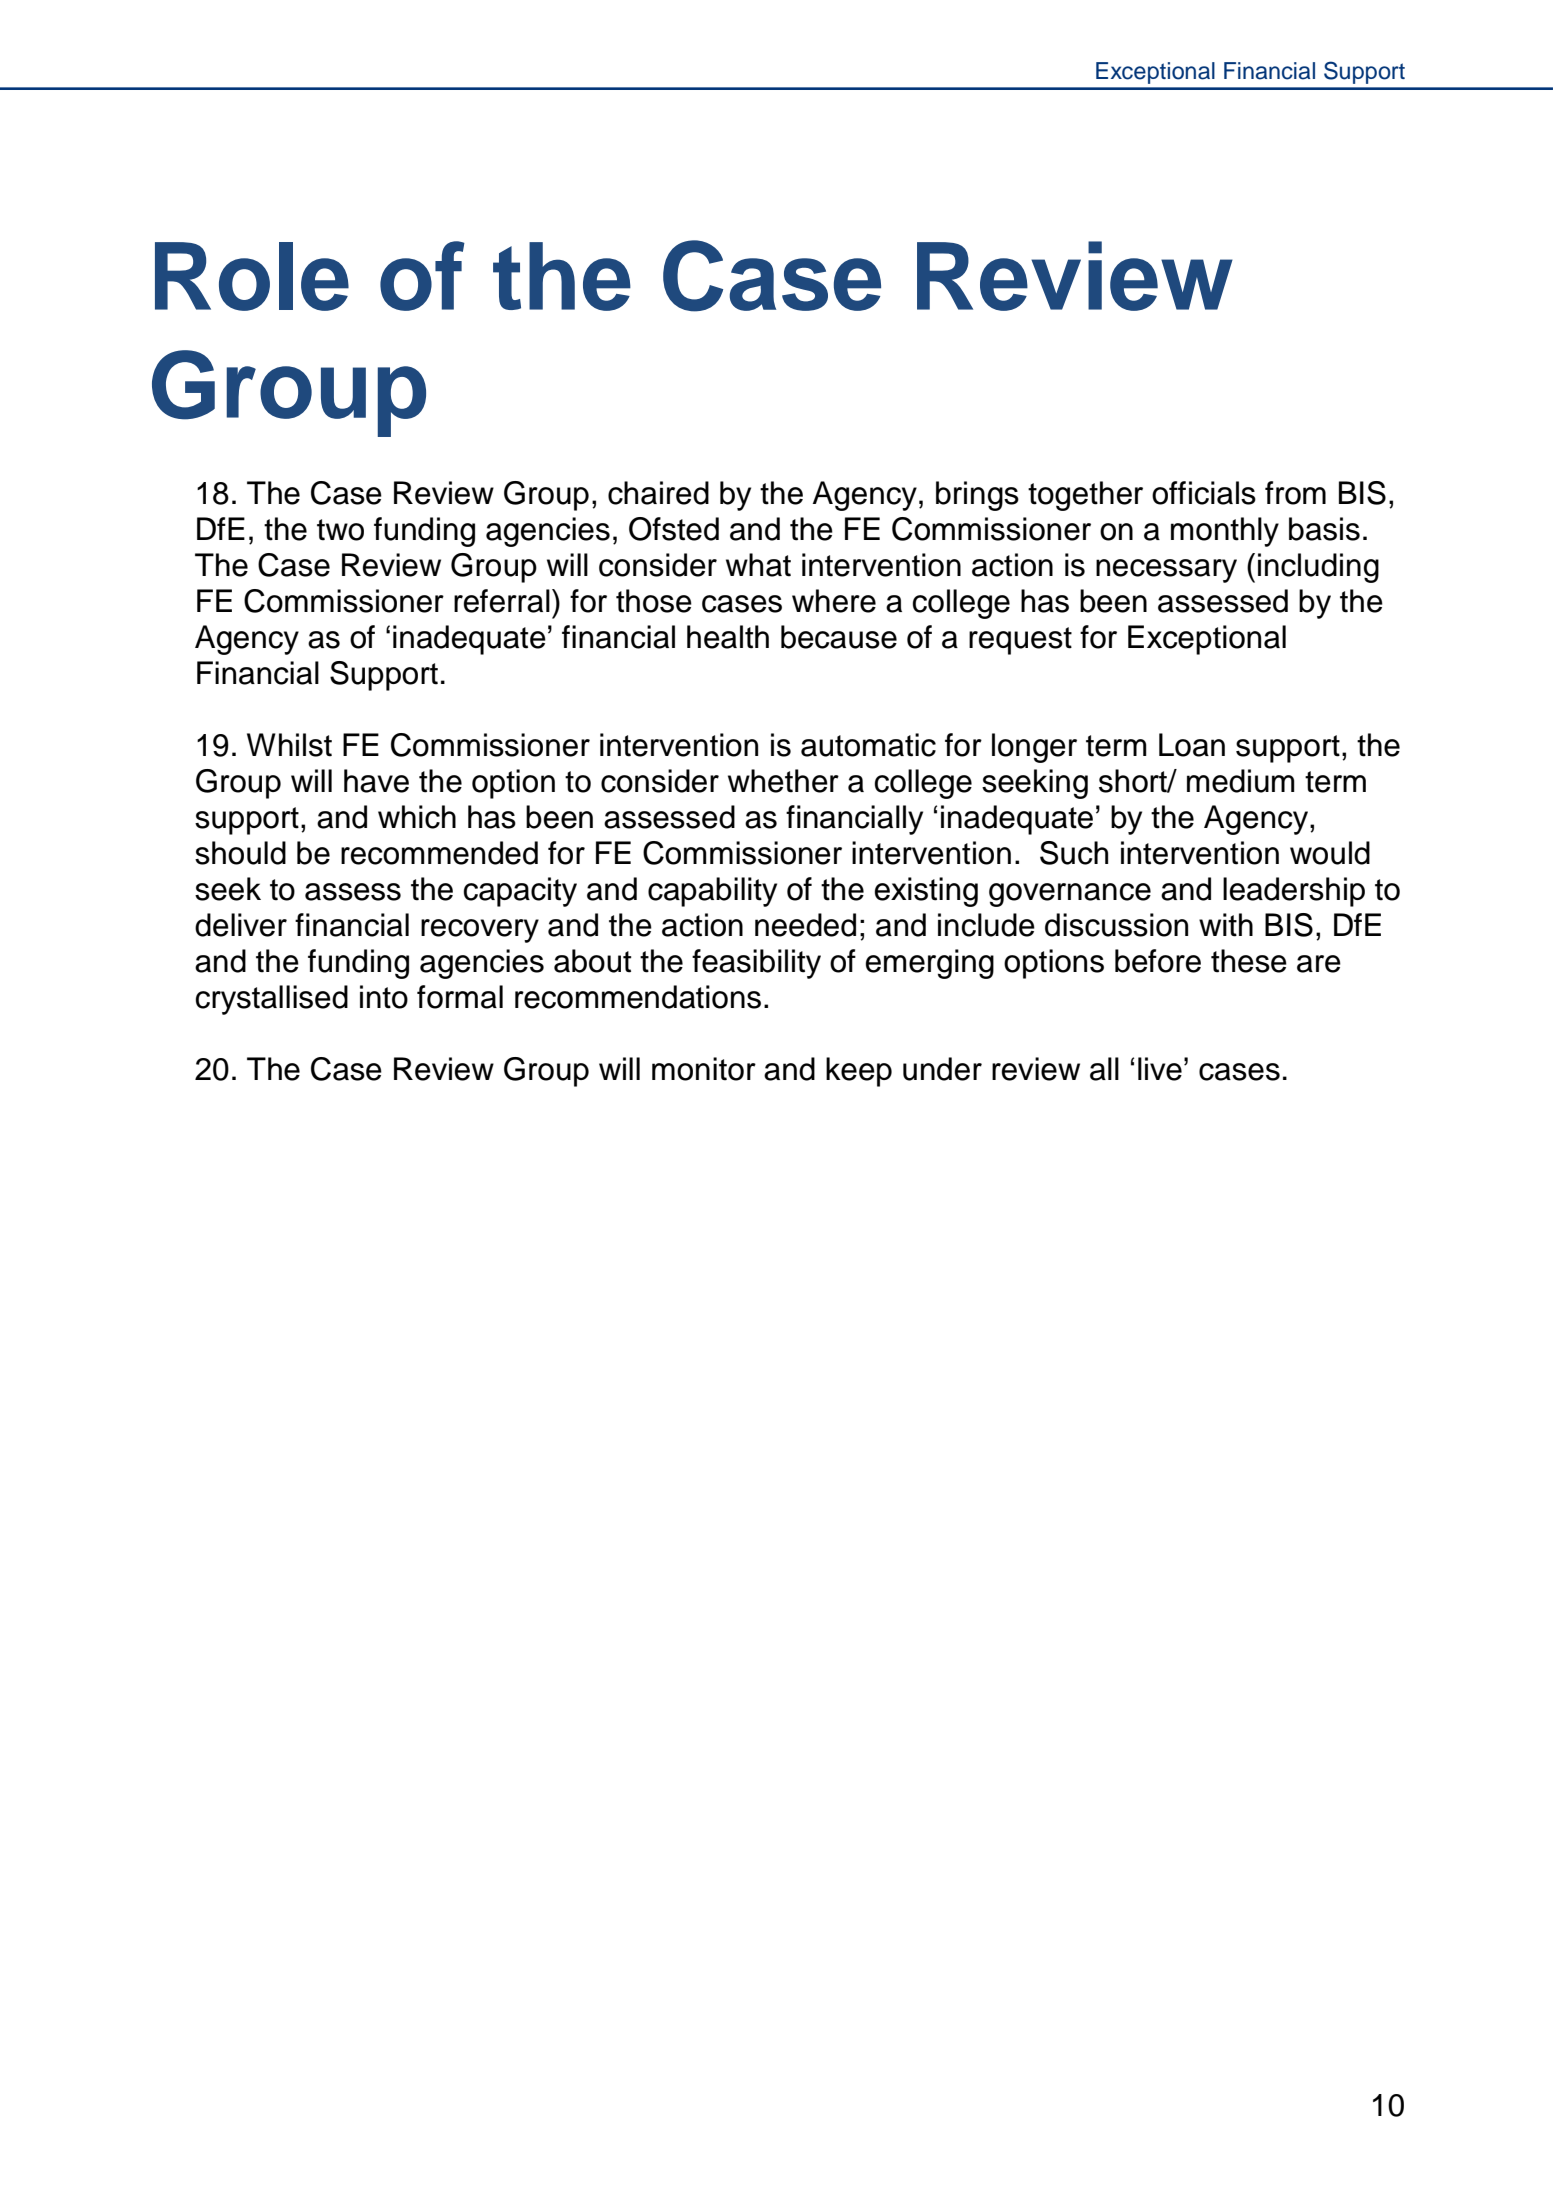 The width and height of the screenshot is (1553, 2196). What do you see at coordinates (1225, 532) in the screenshot?
I see `monthly` at bounding box center [1225, 532].
